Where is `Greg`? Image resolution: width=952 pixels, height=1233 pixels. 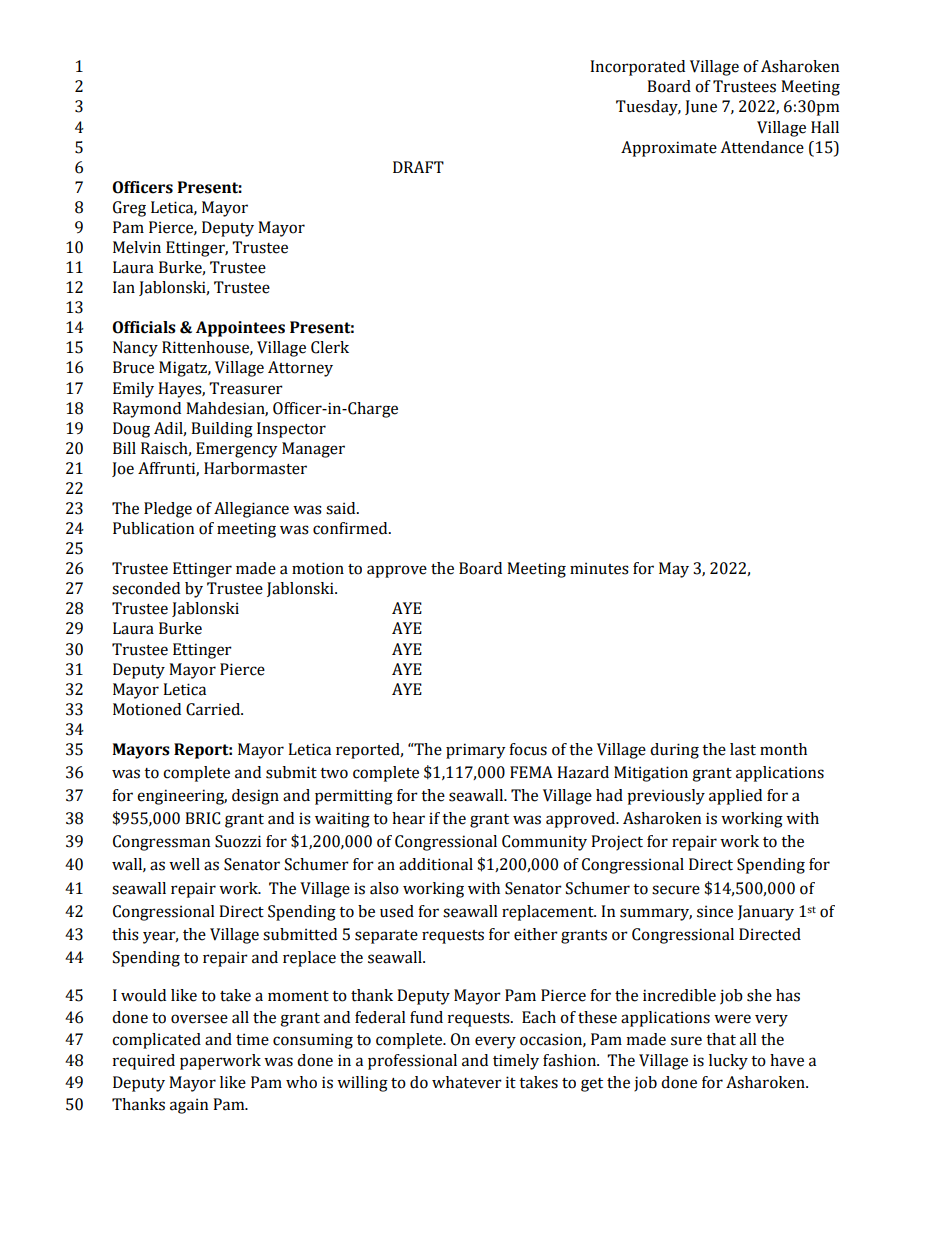 Greg is located at coordinates (129, 209).
